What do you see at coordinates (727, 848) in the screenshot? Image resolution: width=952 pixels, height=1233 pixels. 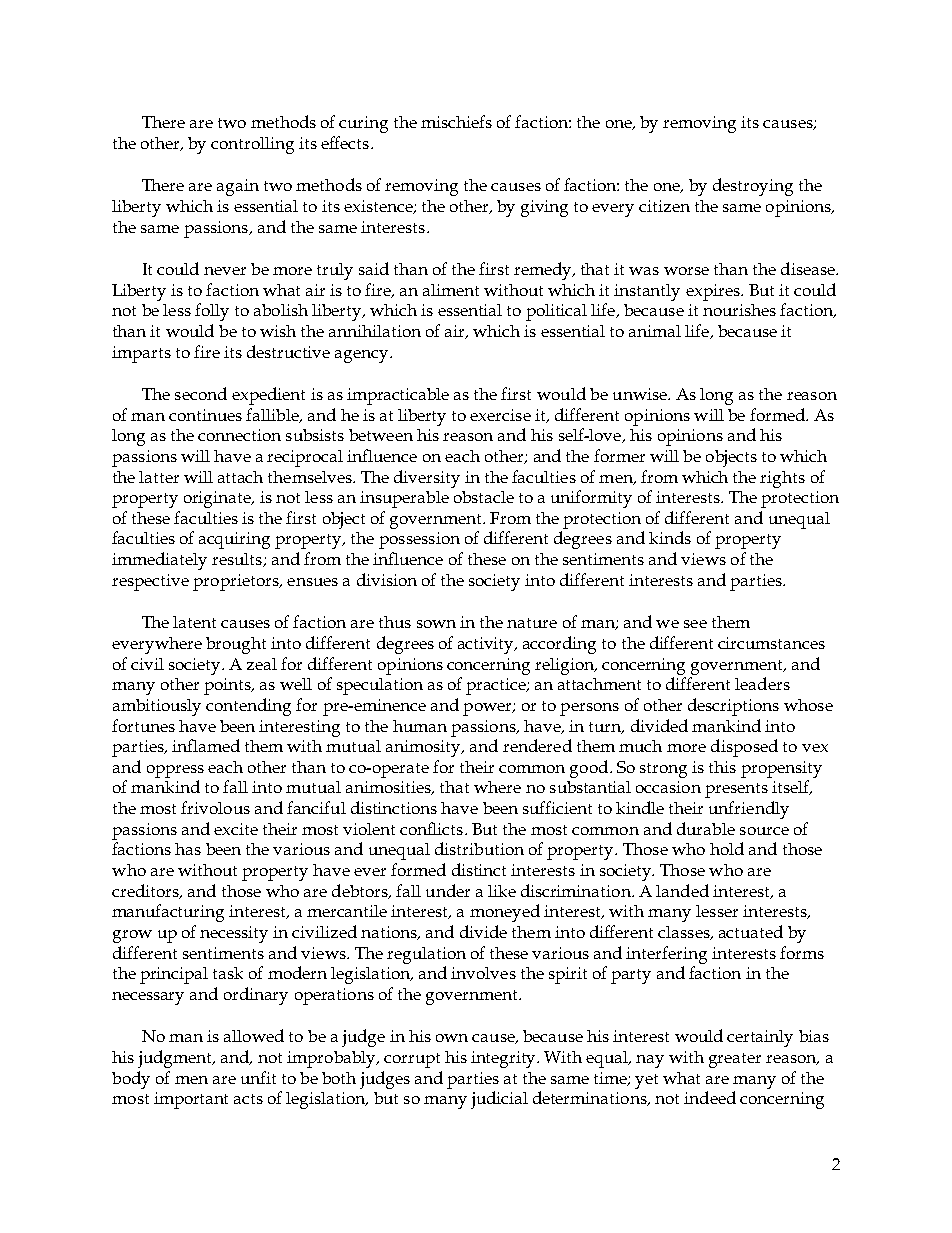 I see `hold` at bounding box center [727, 848].
